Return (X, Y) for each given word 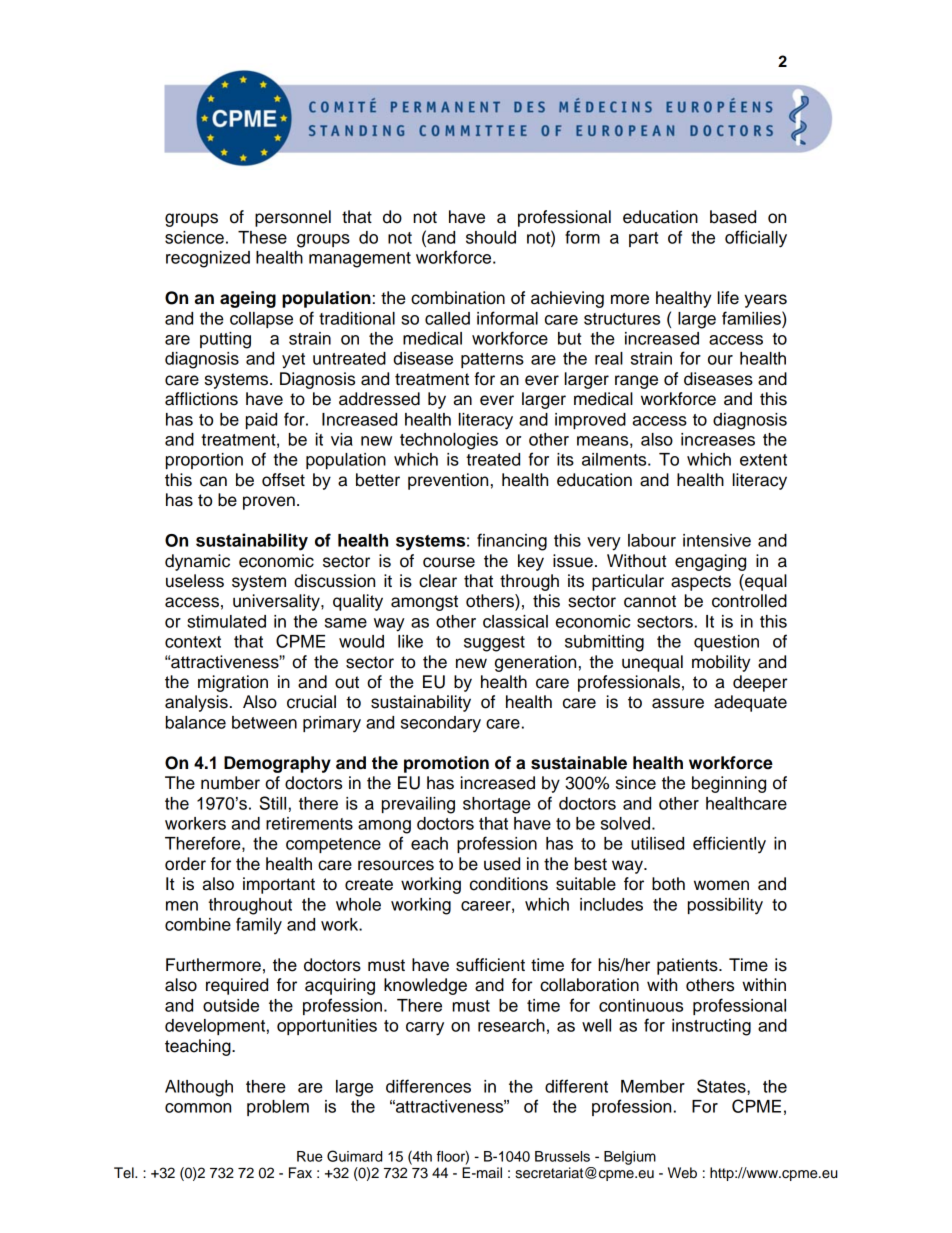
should (491, 237)
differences (428, 1086)
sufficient (490, 965)
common (198, 1108)
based (733, 217)
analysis (196, 703)
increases (718, 439)
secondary (441, 724)
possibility (725, 906)
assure (678, 703)
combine (198, 924)
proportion (204, 461)
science (194, 237)
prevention (448, 481)
